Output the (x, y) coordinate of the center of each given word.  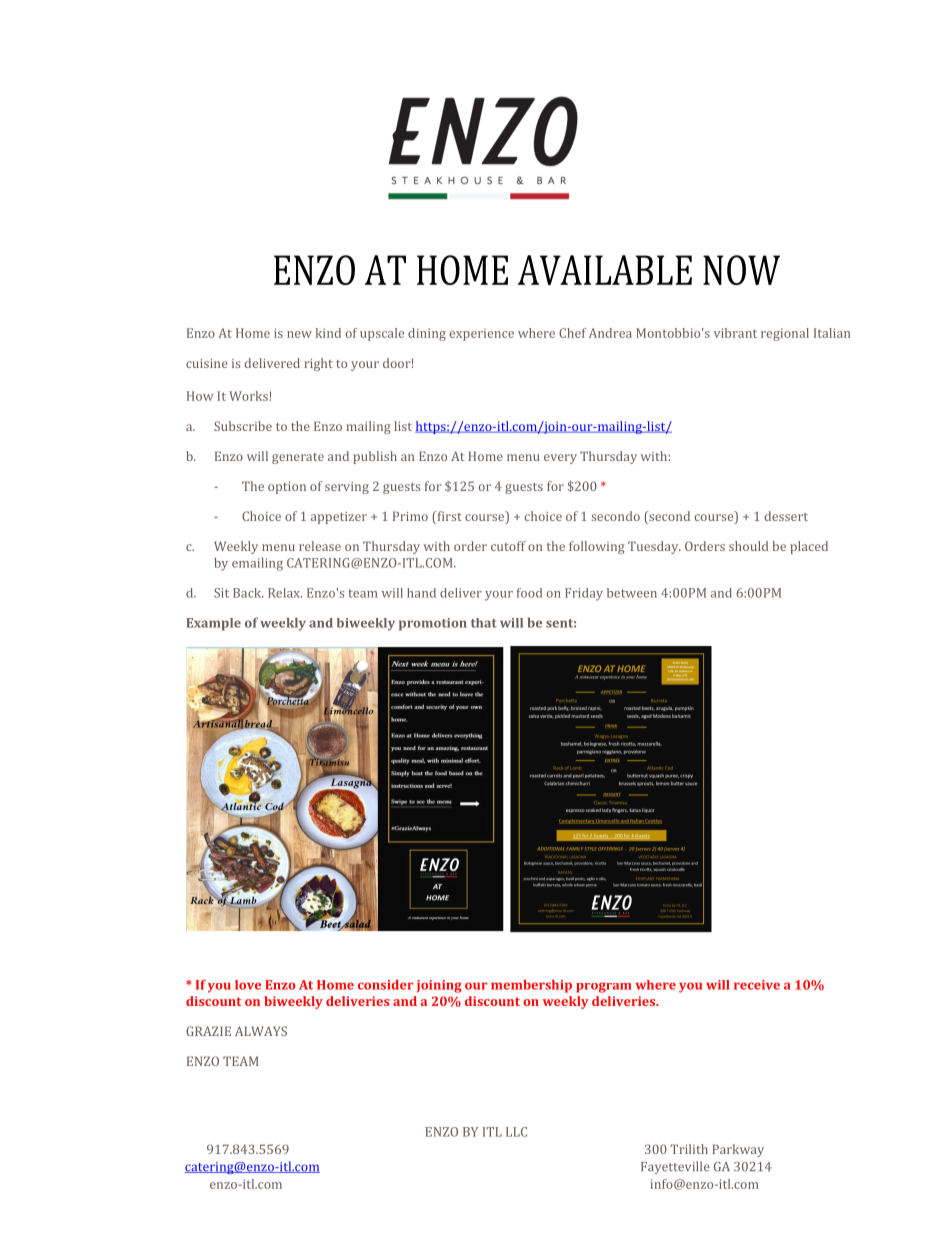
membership (531, 986)
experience (482, 334)
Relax (285, 593)
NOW (741, 270)
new (299, 334)
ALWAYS (261, 1031)
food (529, 593)
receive (757, 985)
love (248, 985)
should (748, 546)
